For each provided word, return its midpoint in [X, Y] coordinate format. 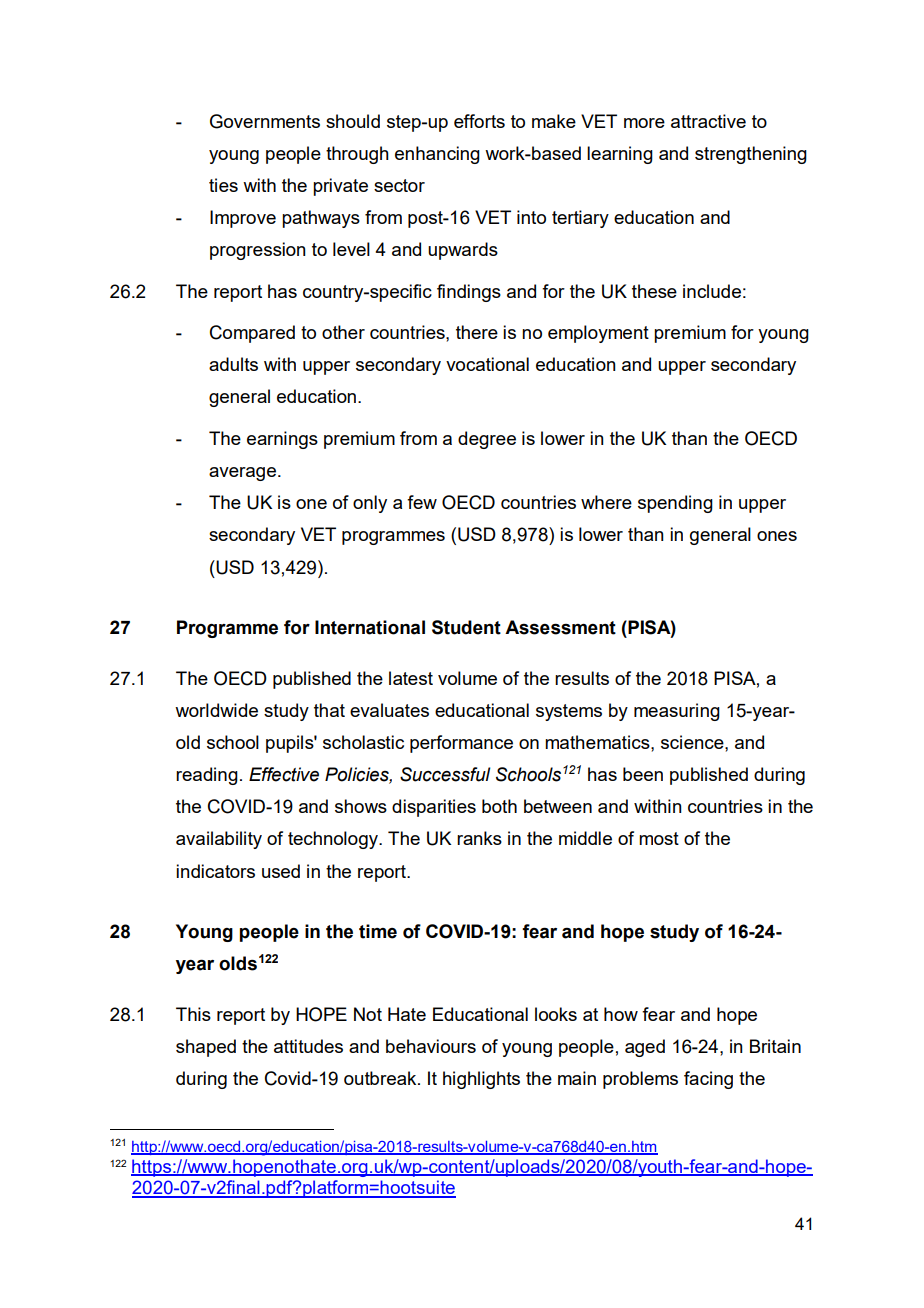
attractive [708, 121]
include [712, 291]
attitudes [308, 1046]
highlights [481, 1080]
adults [233, 364]
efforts [479, 121]
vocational [487, 364]
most [659, 838]
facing [708, 1080]
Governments [265, 121]
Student [466, 627]
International [370, 627]
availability [219, 840]
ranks [479, 838]
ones [777, 536]
